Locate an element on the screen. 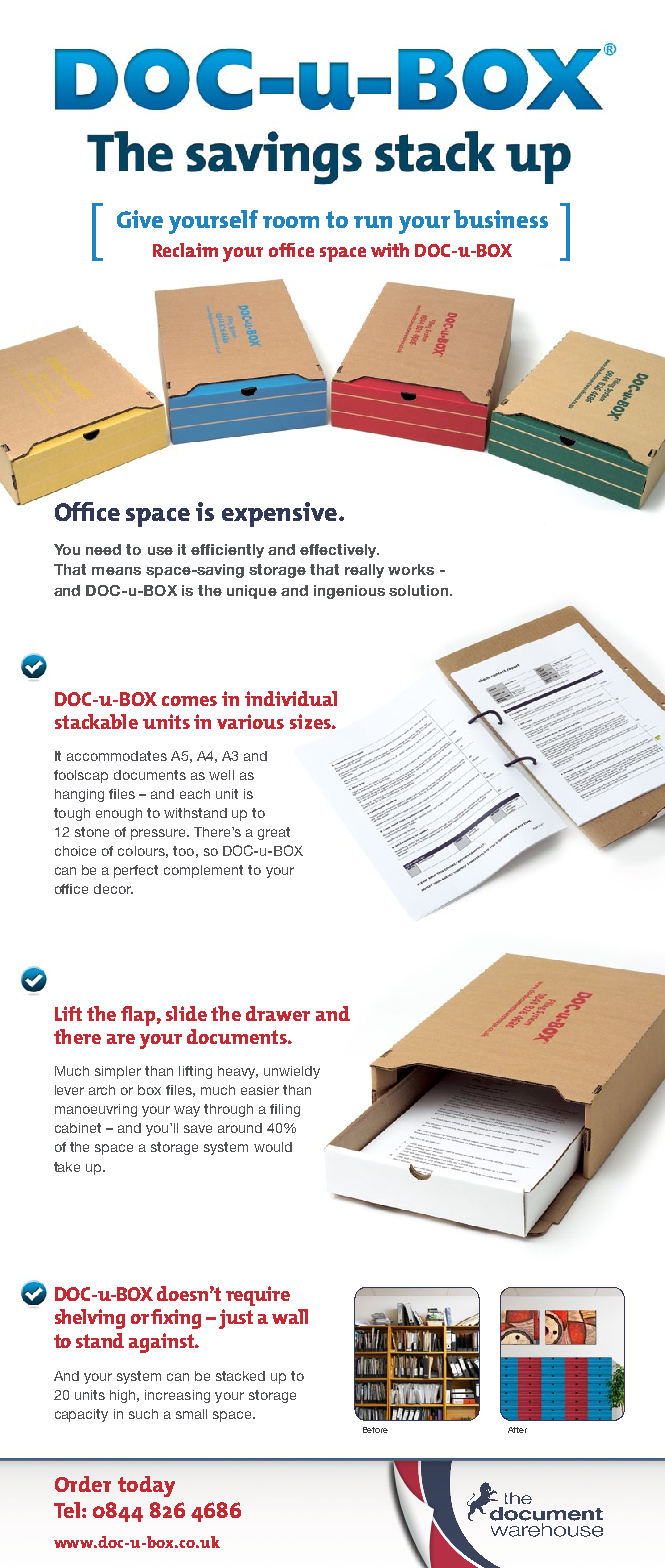  great is located at coordinates (274, 833).
